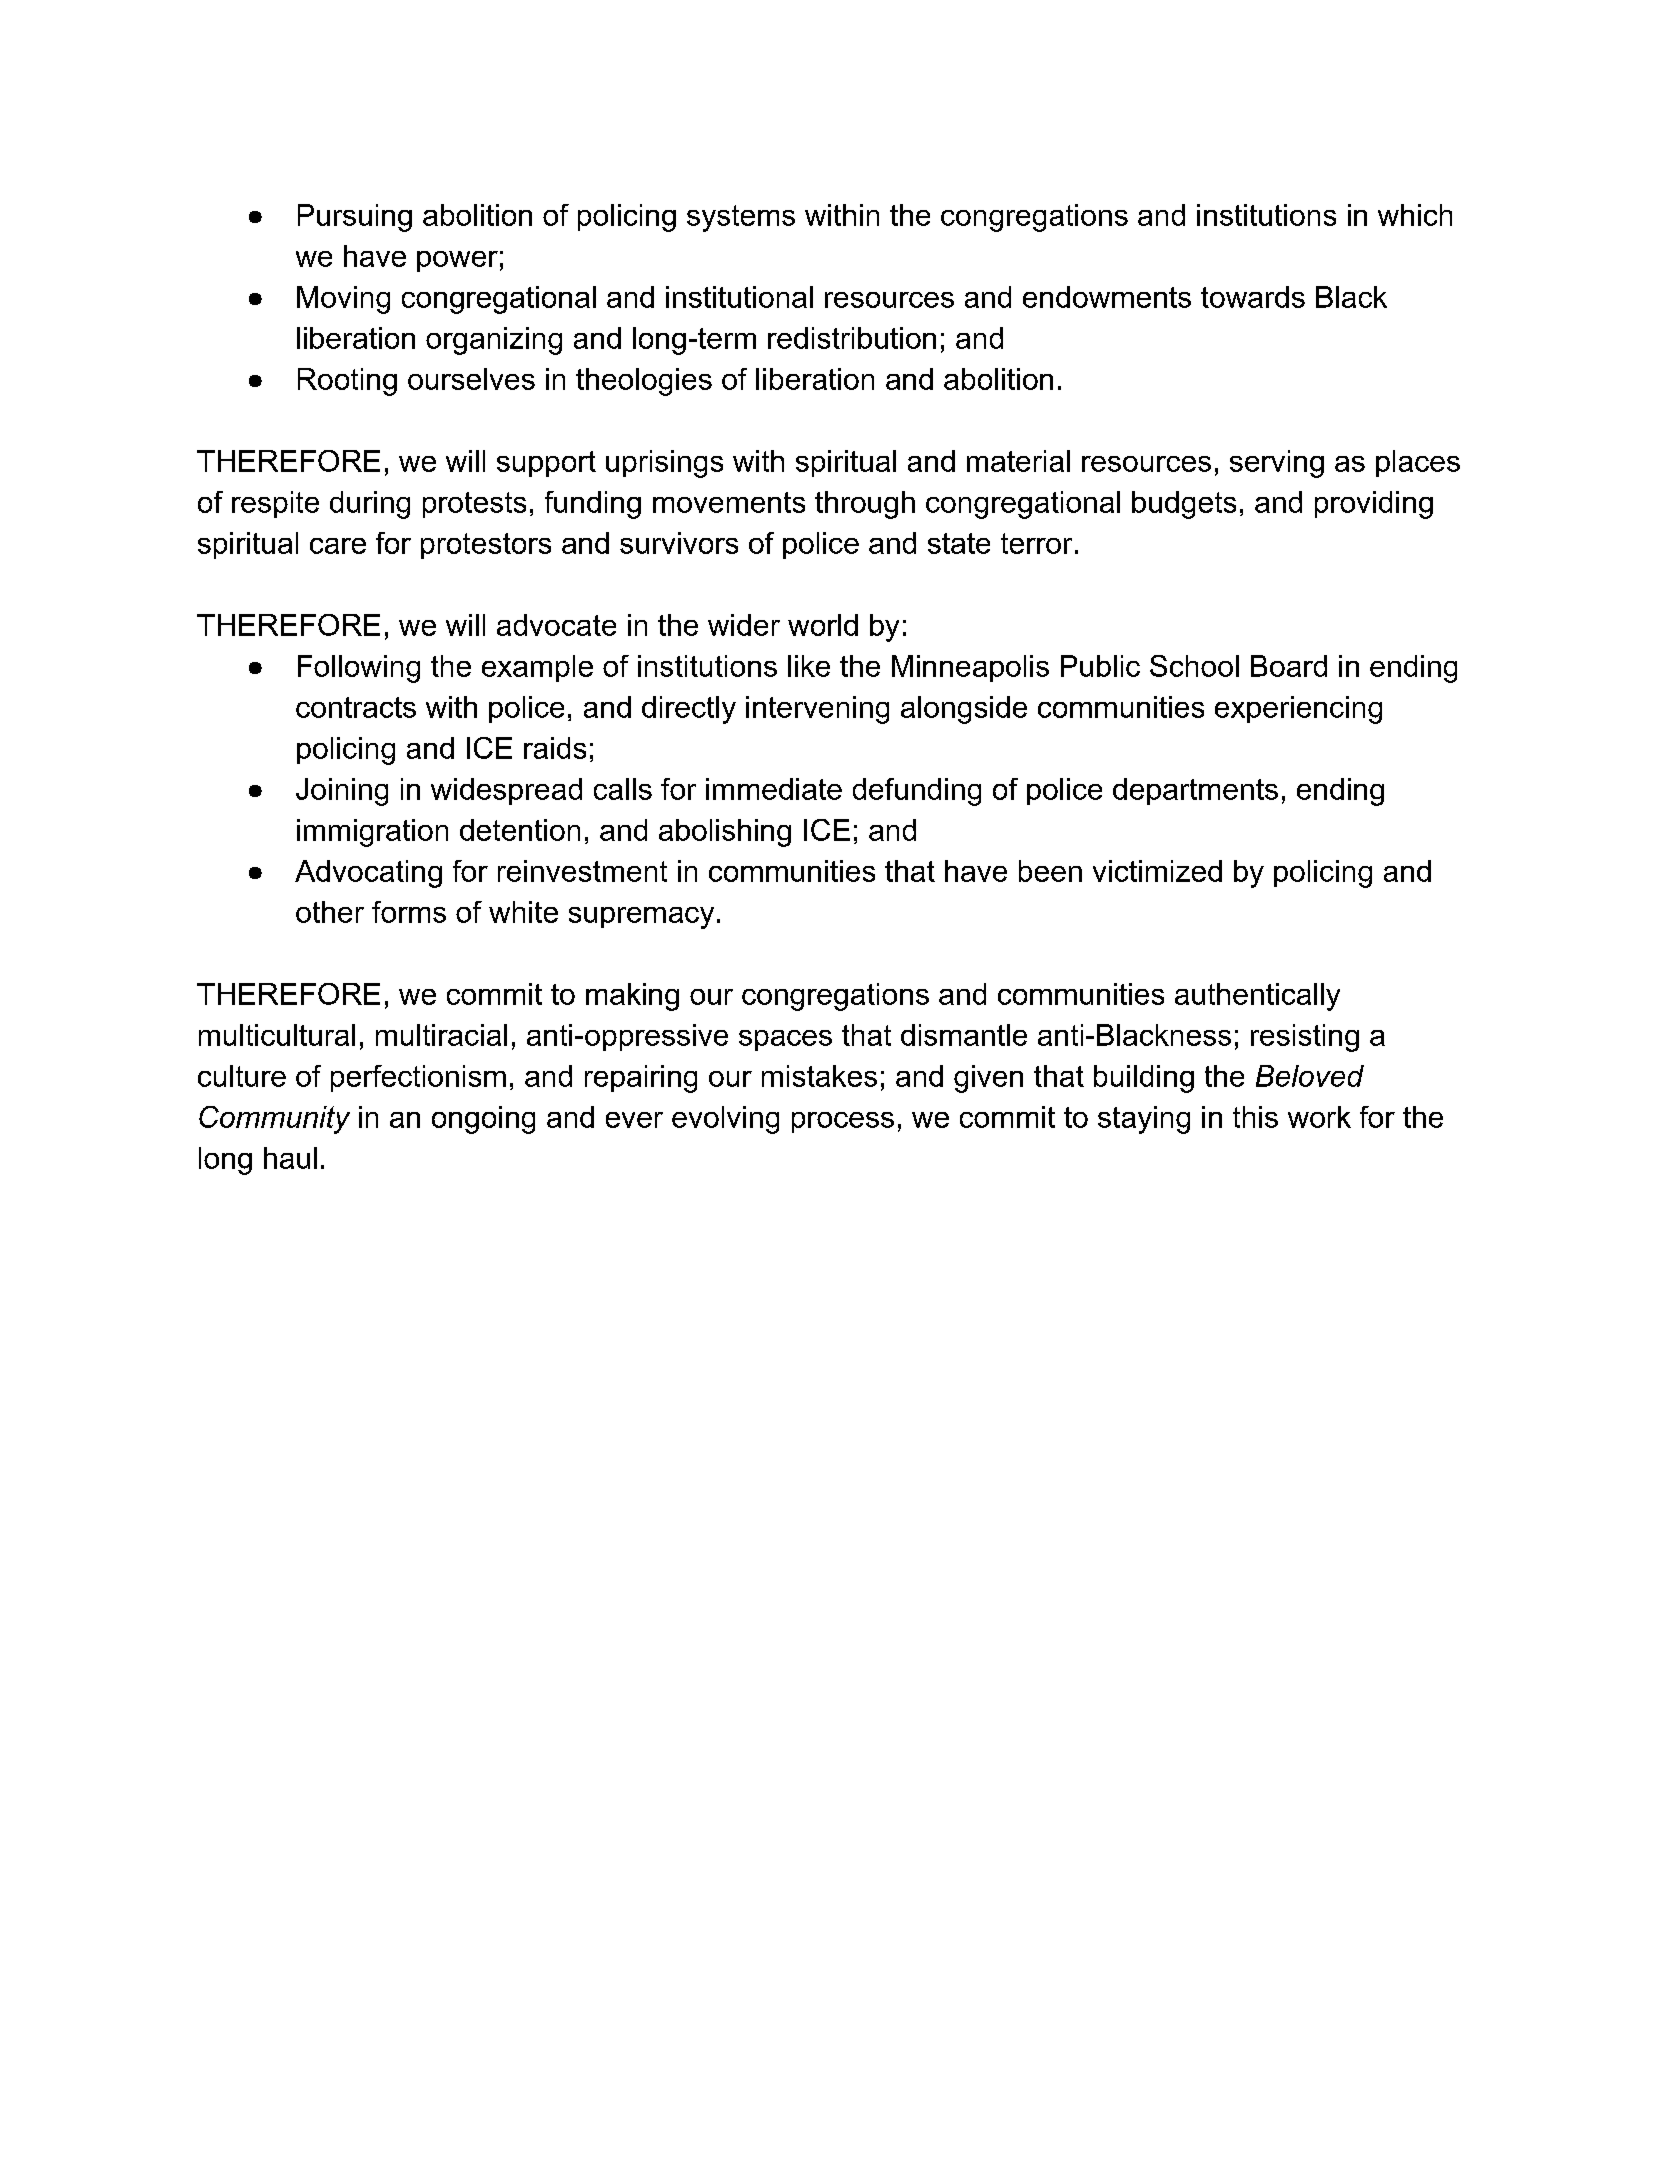 The height and width of the image is (2165, 1673). Describe the element at coordinates (809, 666) in the image. I see `like` at that location.
